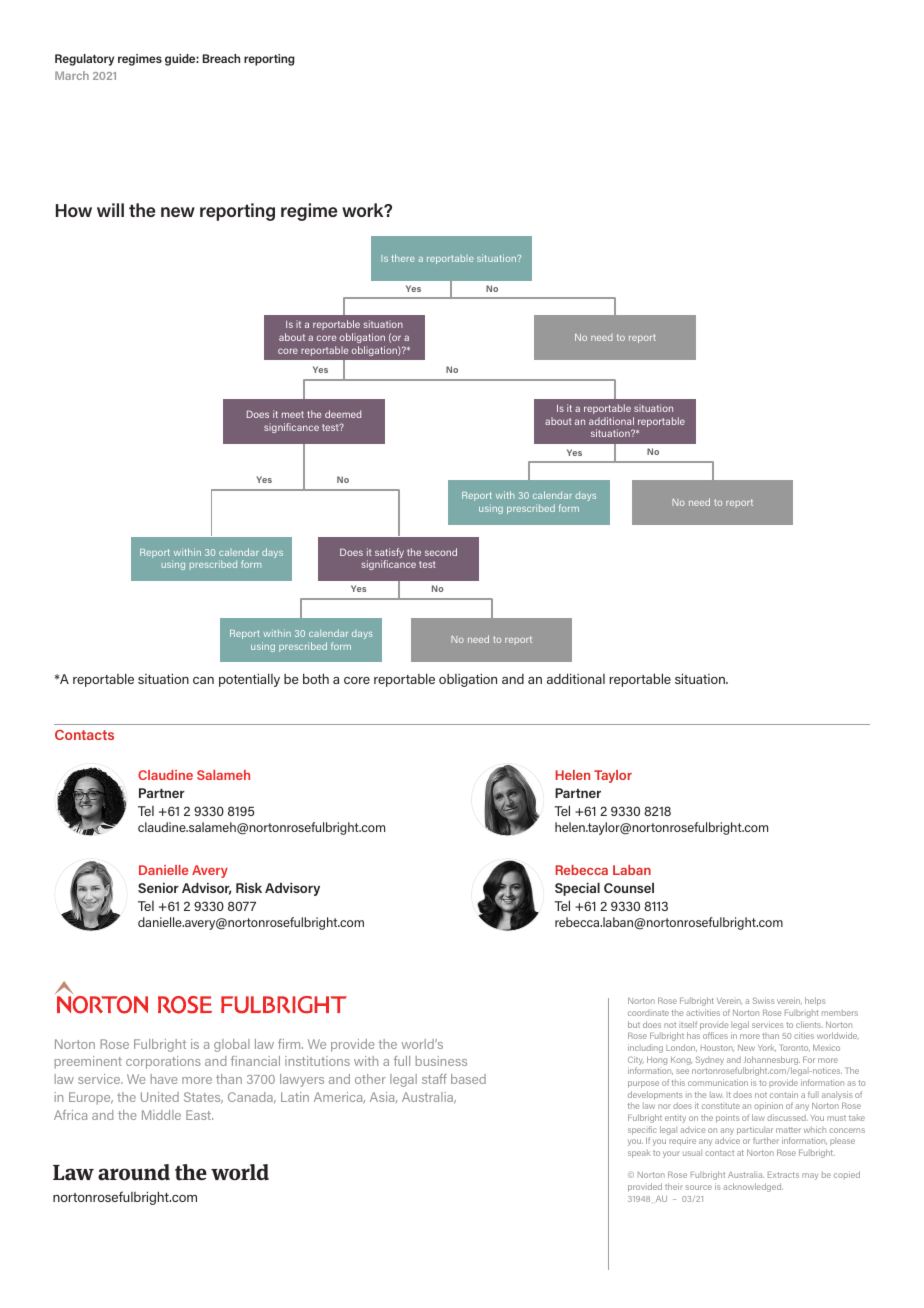  Describe the element at coordinates (766, 1140) in the image. I see `further` at that location.
